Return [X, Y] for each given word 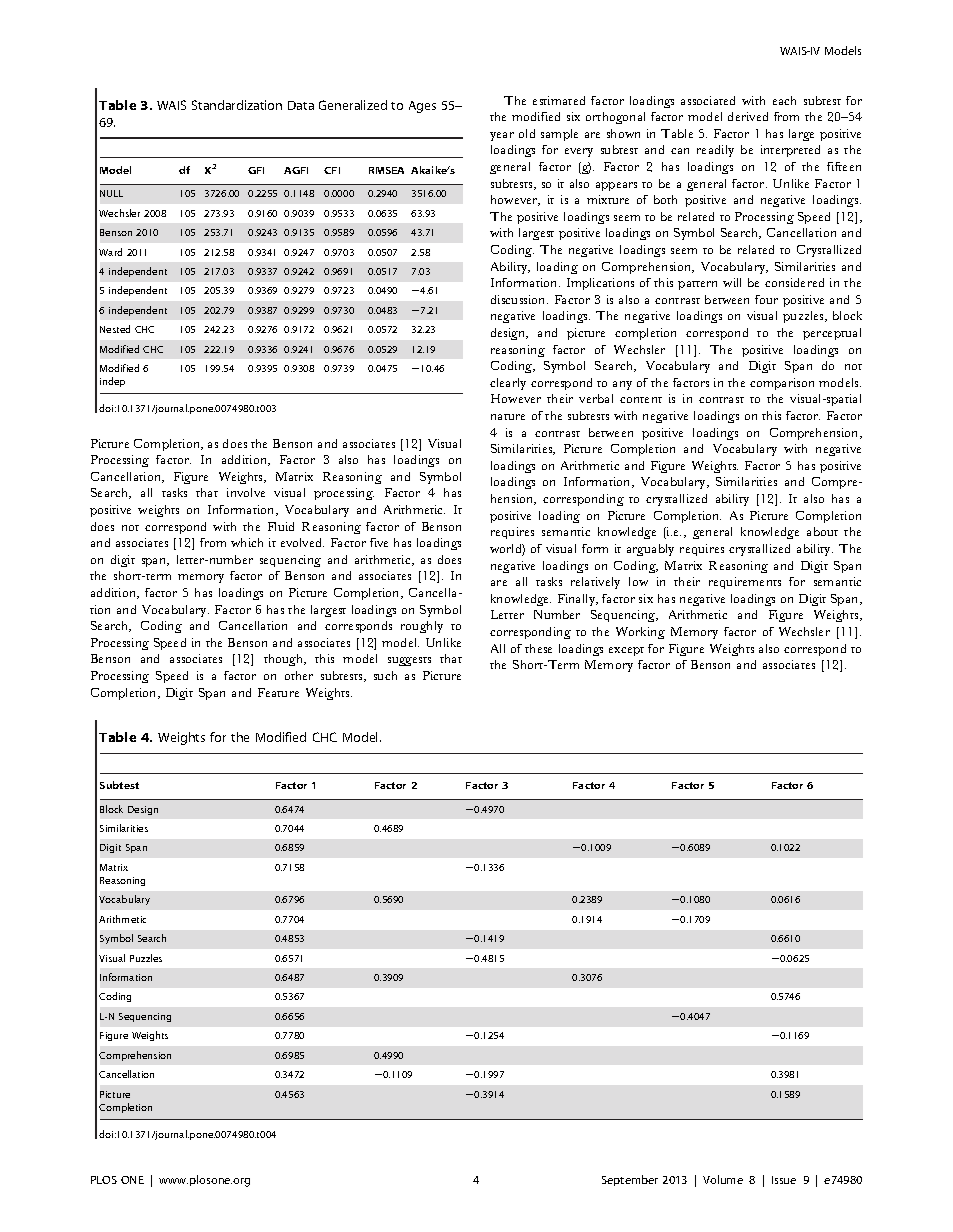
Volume [723, 1179]
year [502, 136]
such [385, 675]
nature [508, 417]
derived [748, 116]
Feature [278, 692]
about [822, 531]
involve [246, 492]
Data [301, 105]
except [626, 651]
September [630, 1180]
